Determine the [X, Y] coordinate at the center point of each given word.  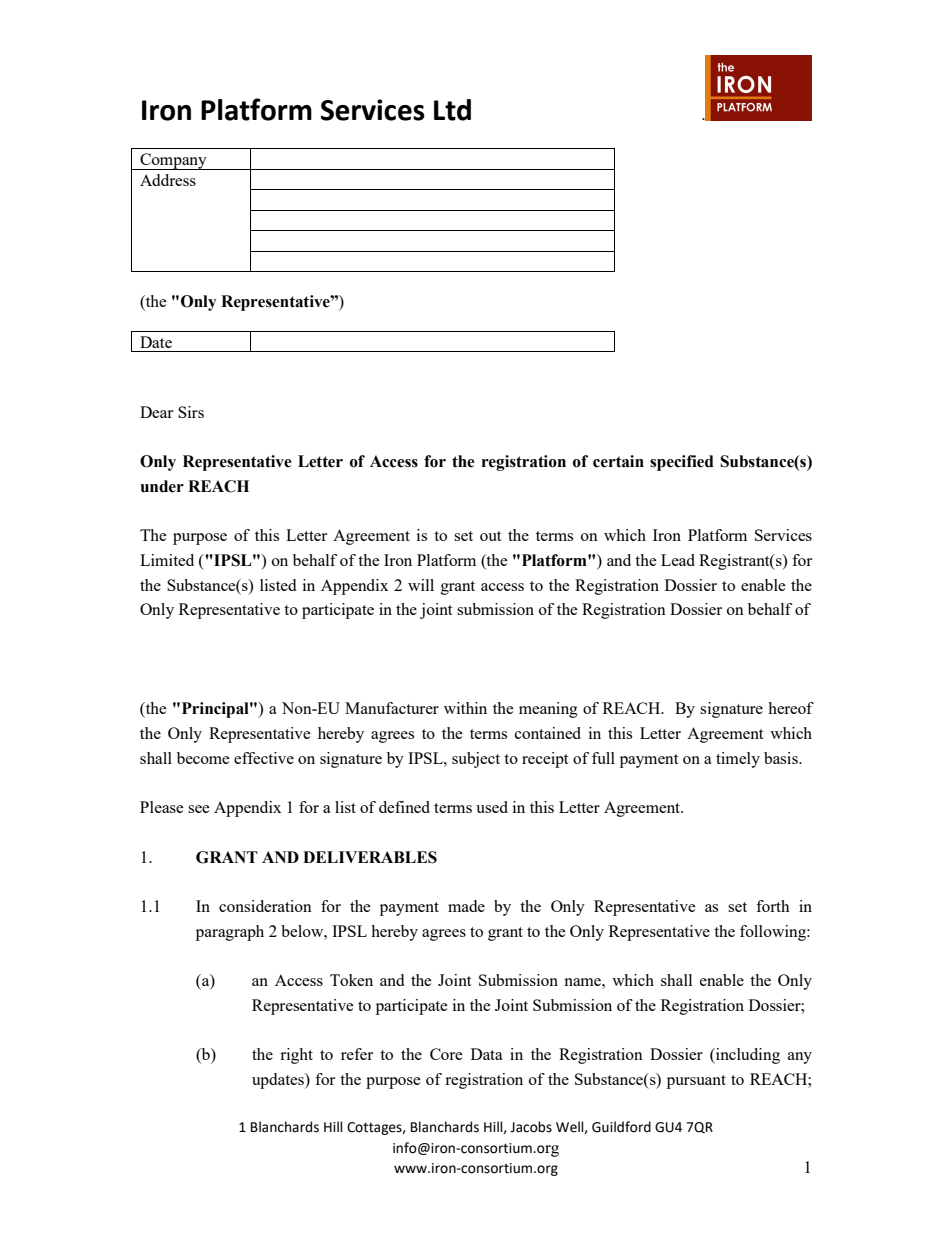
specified [682, 463]
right [296, 1056]
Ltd [452, 110]
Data [487, 1054]
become [203, 758]
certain [618, 461]
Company [173, 161]
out [490, 536]
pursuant [696, 1082]
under [162, 486]
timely [738, 760]
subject [476, 760]
